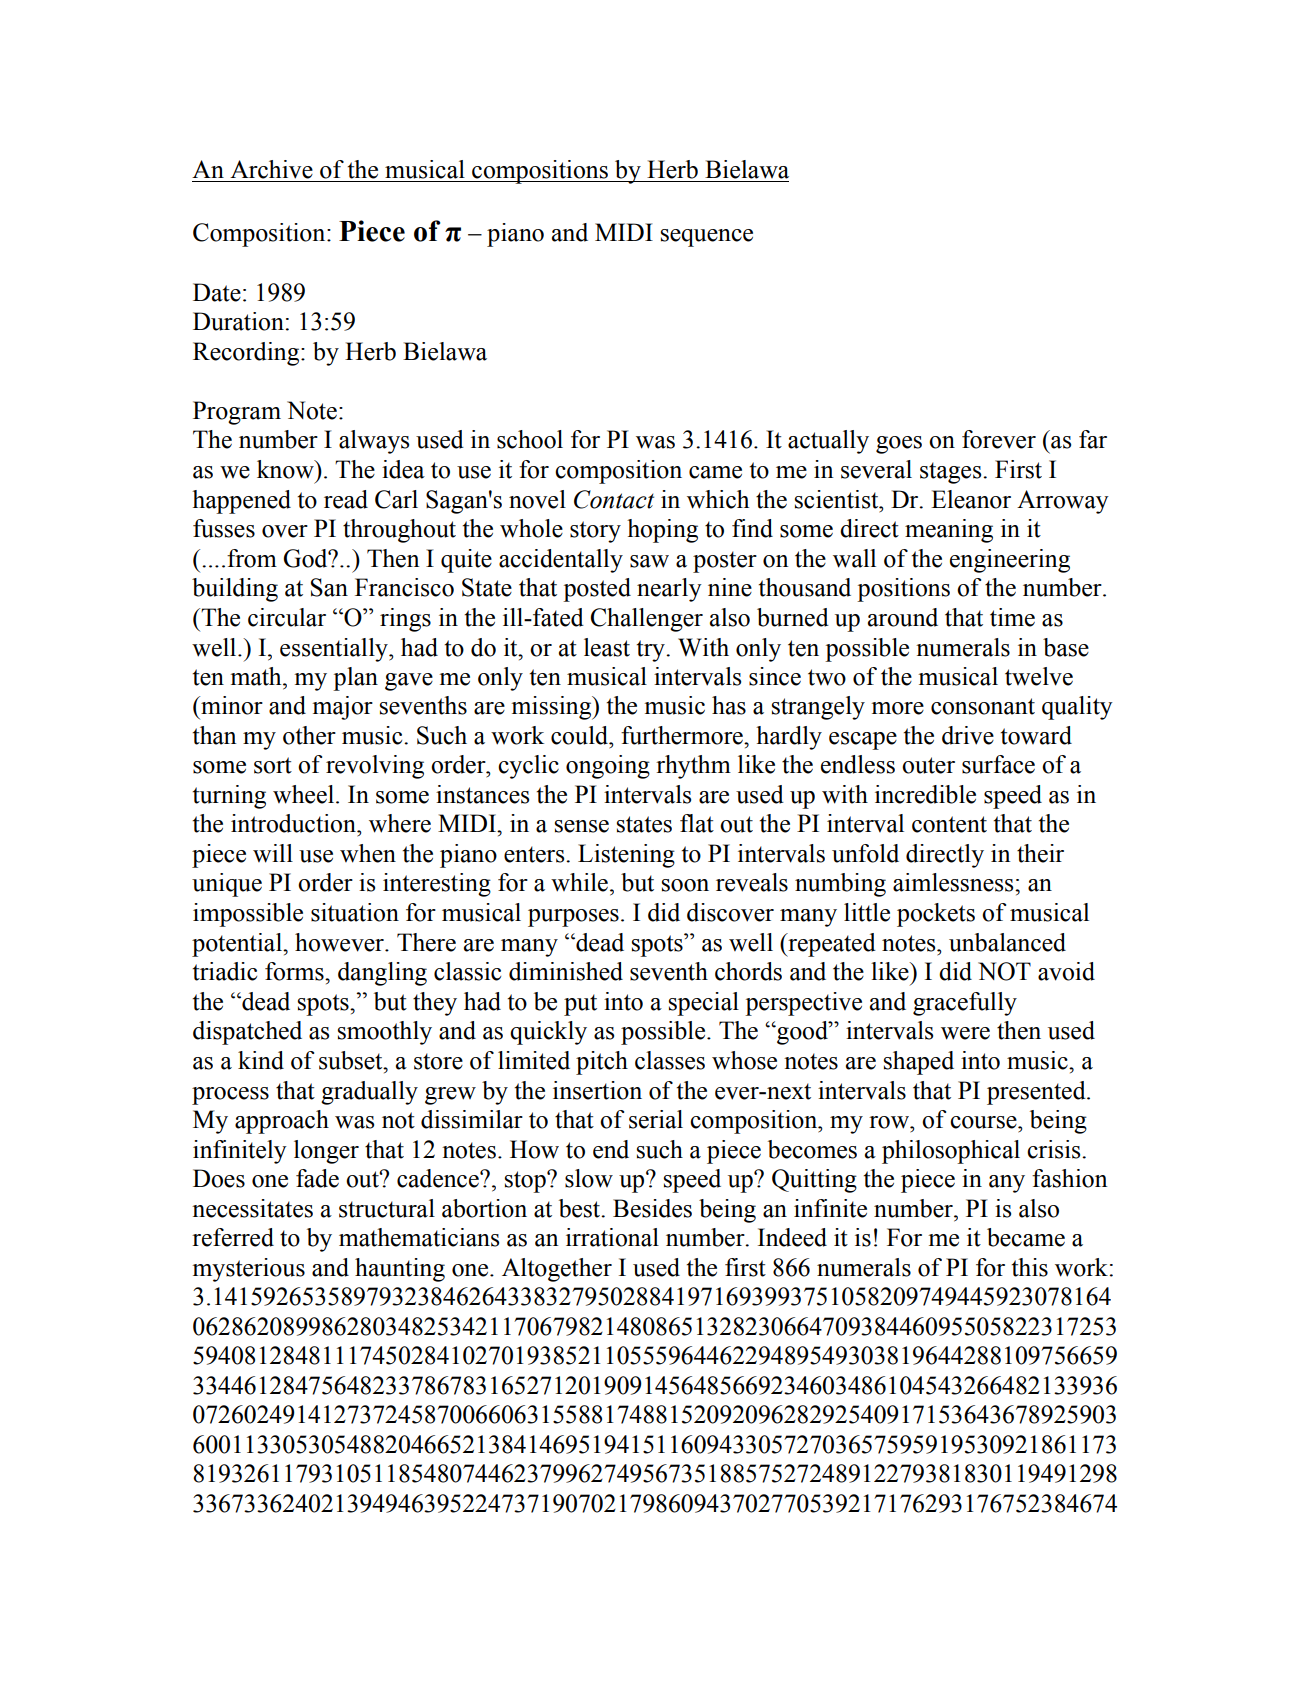 The width and height of the page is (1311, 1696). What do you see at coordinates (1093, 439) in the page?
I see `far` at bounding box center [1093, 439].
